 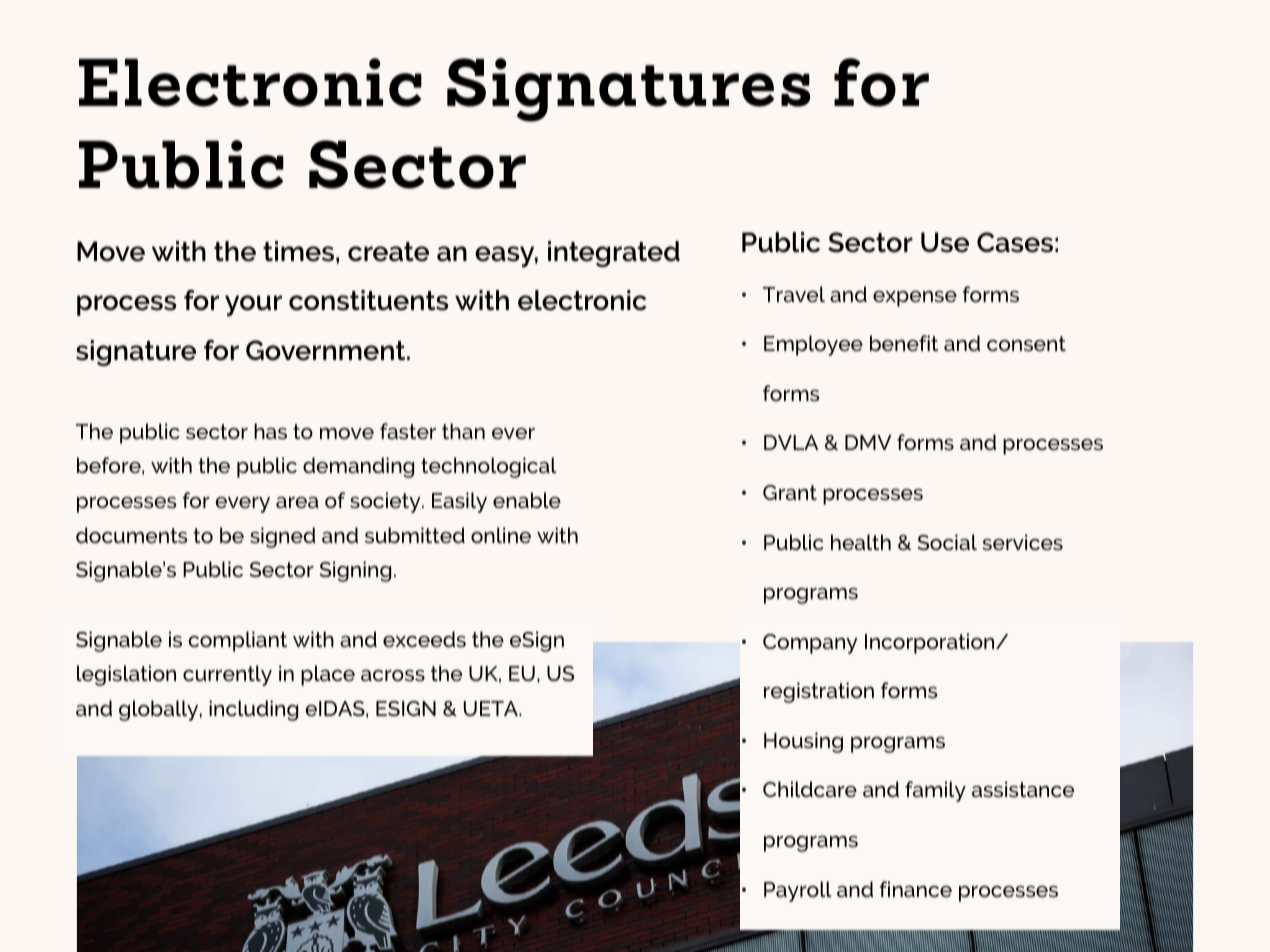 What do you see at coordinates (945, 242) in the page?
I see `Use` at bounding box center [945, 242].
